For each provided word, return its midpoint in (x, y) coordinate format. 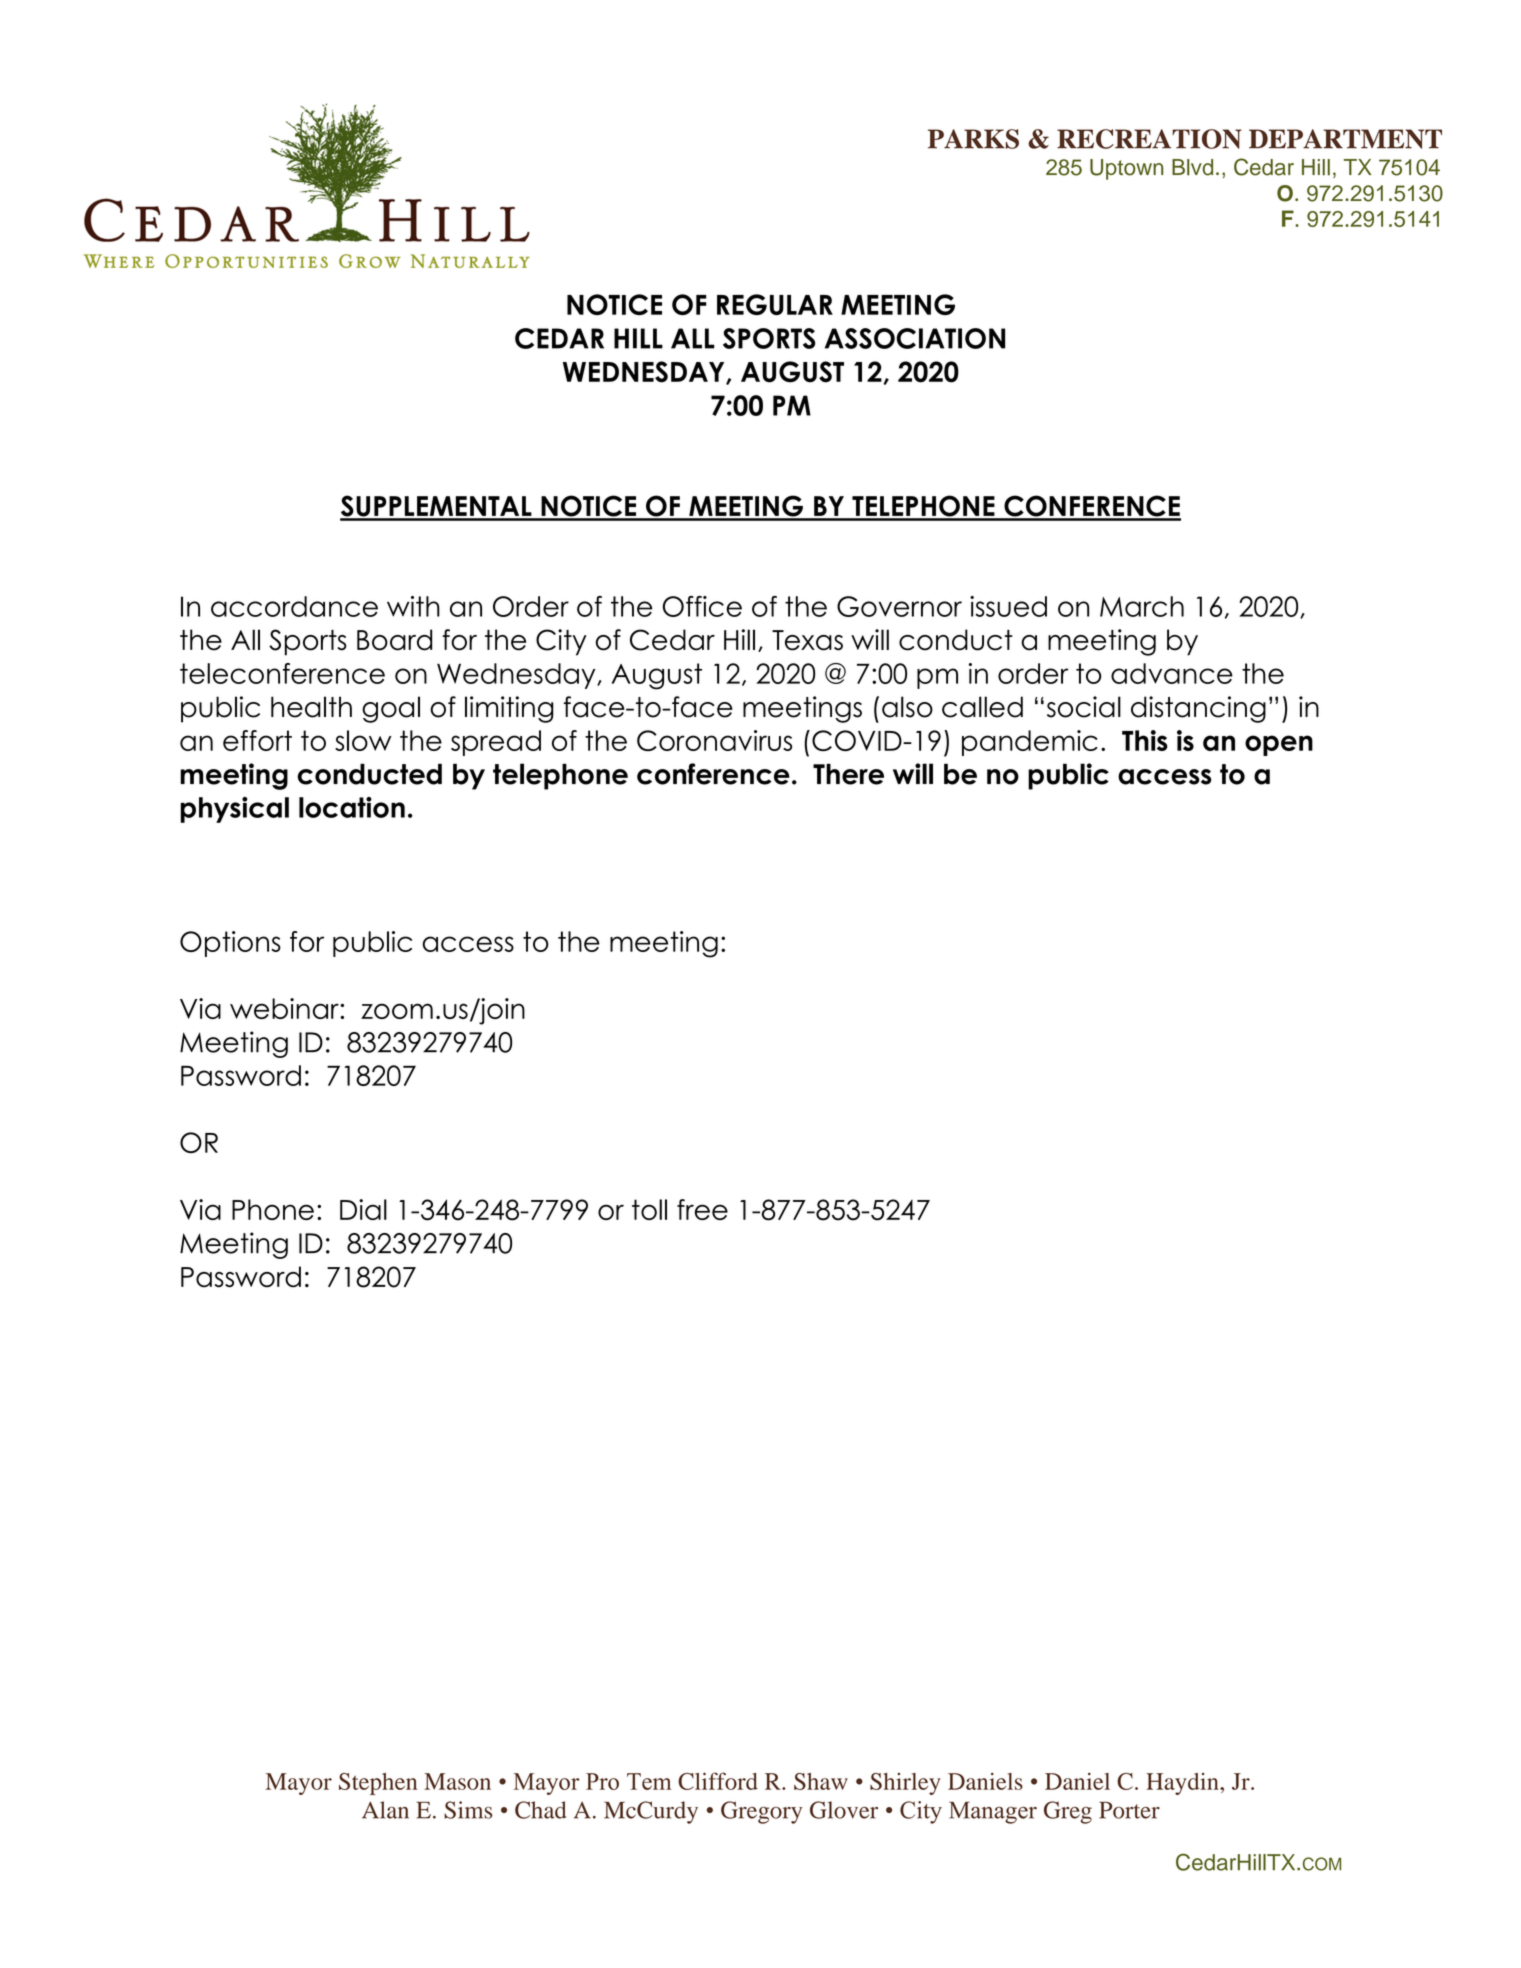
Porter (1129, 1810)
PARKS (973, 139)
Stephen (378, 1784)
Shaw (821, 1781)
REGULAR (775, 304)
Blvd (1192, 167)
